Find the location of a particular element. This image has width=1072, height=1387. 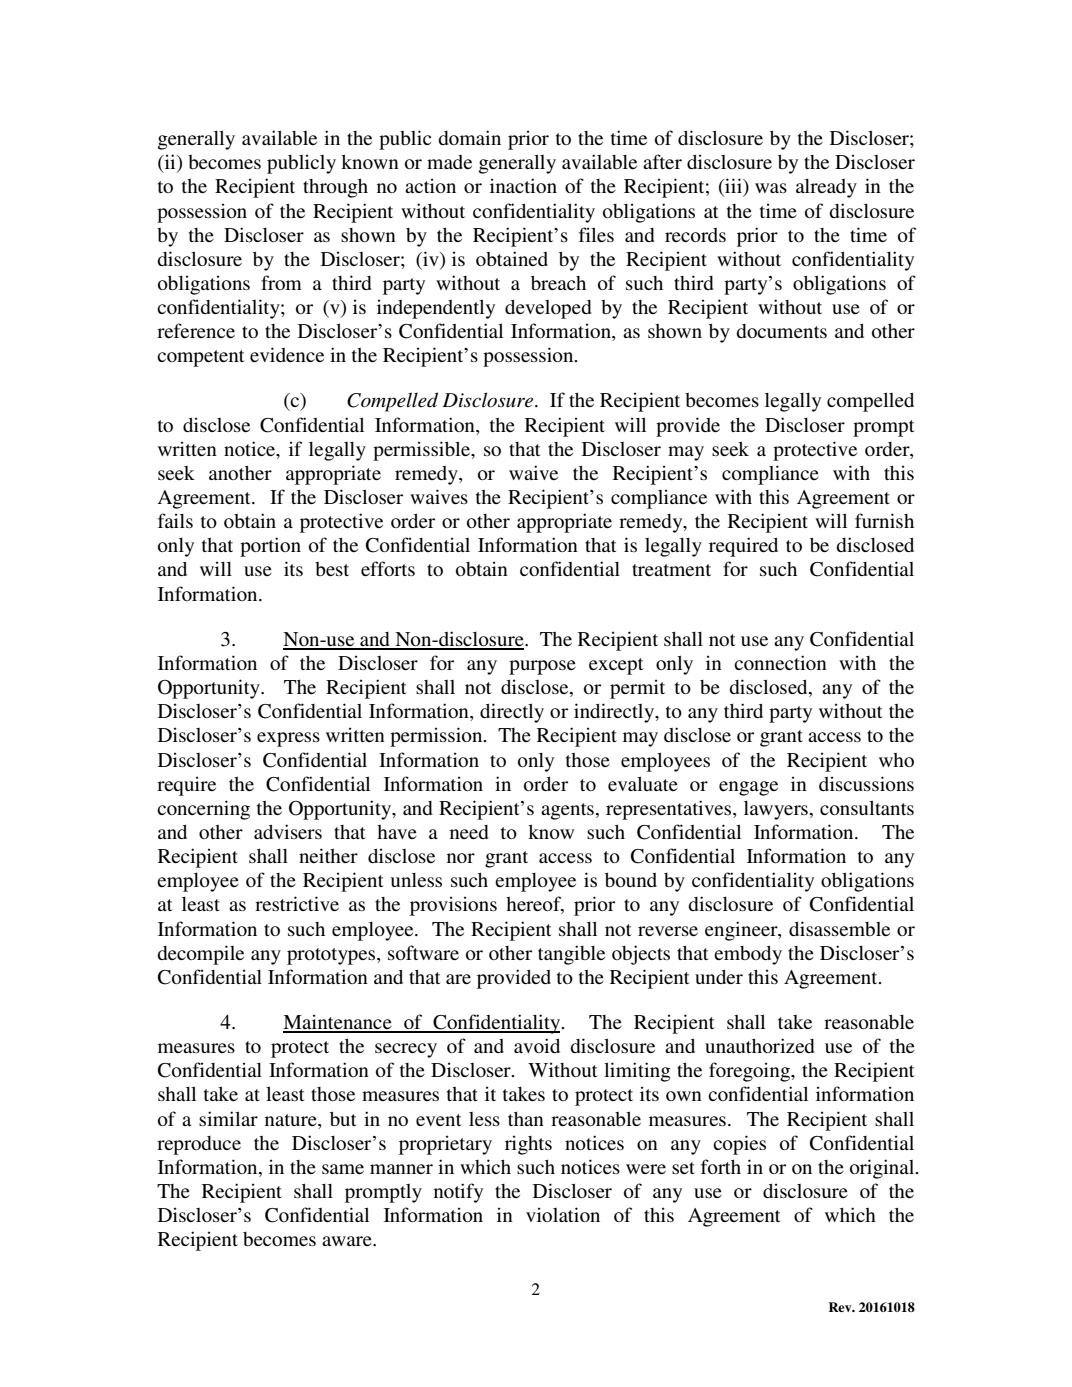

furnish is located at coordinates (884, 520).
